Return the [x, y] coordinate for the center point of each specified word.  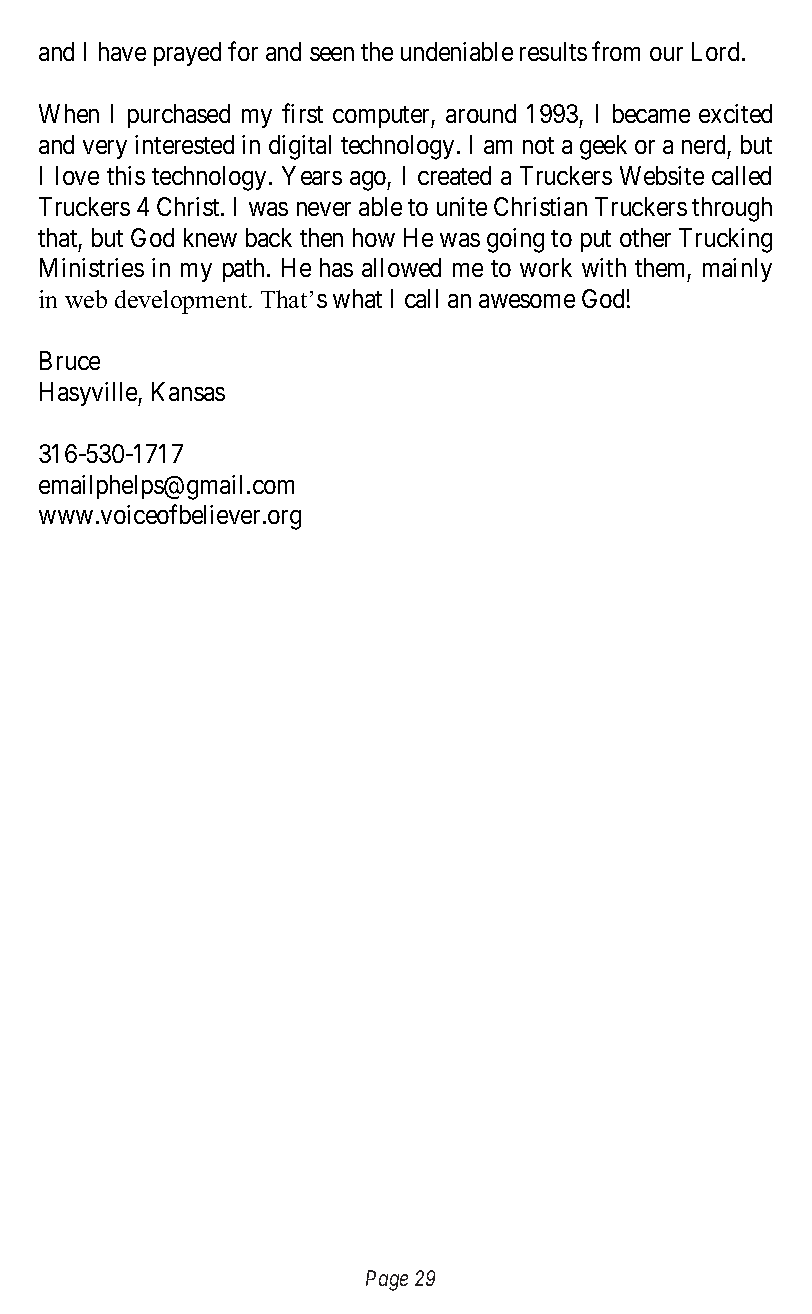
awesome [527, 301]
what [357, 298]
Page [387, 1280]
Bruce [70, 360]
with [604, 267]
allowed [401, 267]
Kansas [188, 391]
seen [332, 54]
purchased [179, 116]
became [651, 113]
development [182, 302]
